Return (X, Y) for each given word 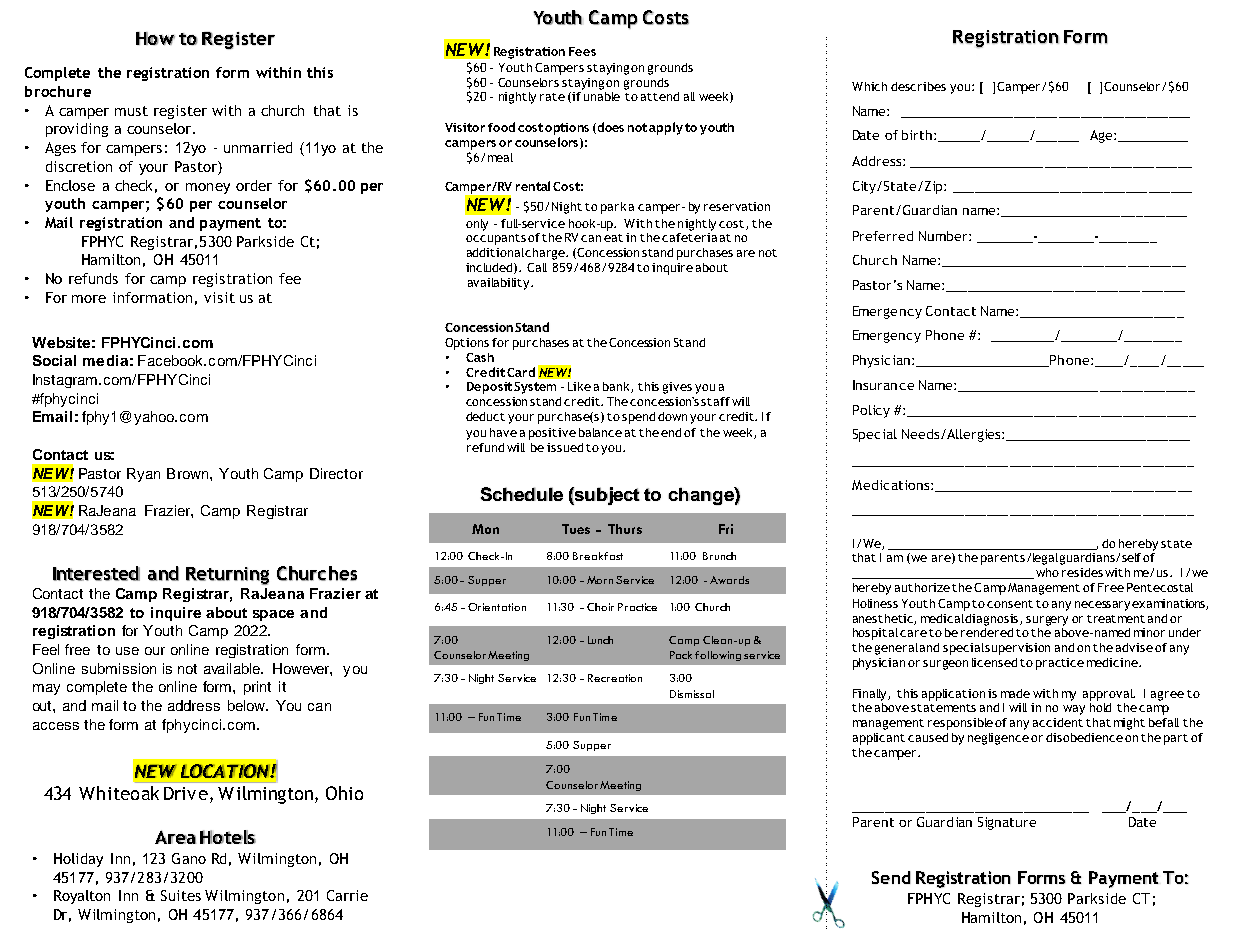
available (233, 668)
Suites (181, 895)
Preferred (883, 236)
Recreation (615, 678)
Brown (189, 473)
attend (660, 96)
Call (537, 267)
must (131, 111)
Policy (871, 411)
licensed (994, 662)
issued (565, 447)
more (89, 299)
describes (918, 86)
